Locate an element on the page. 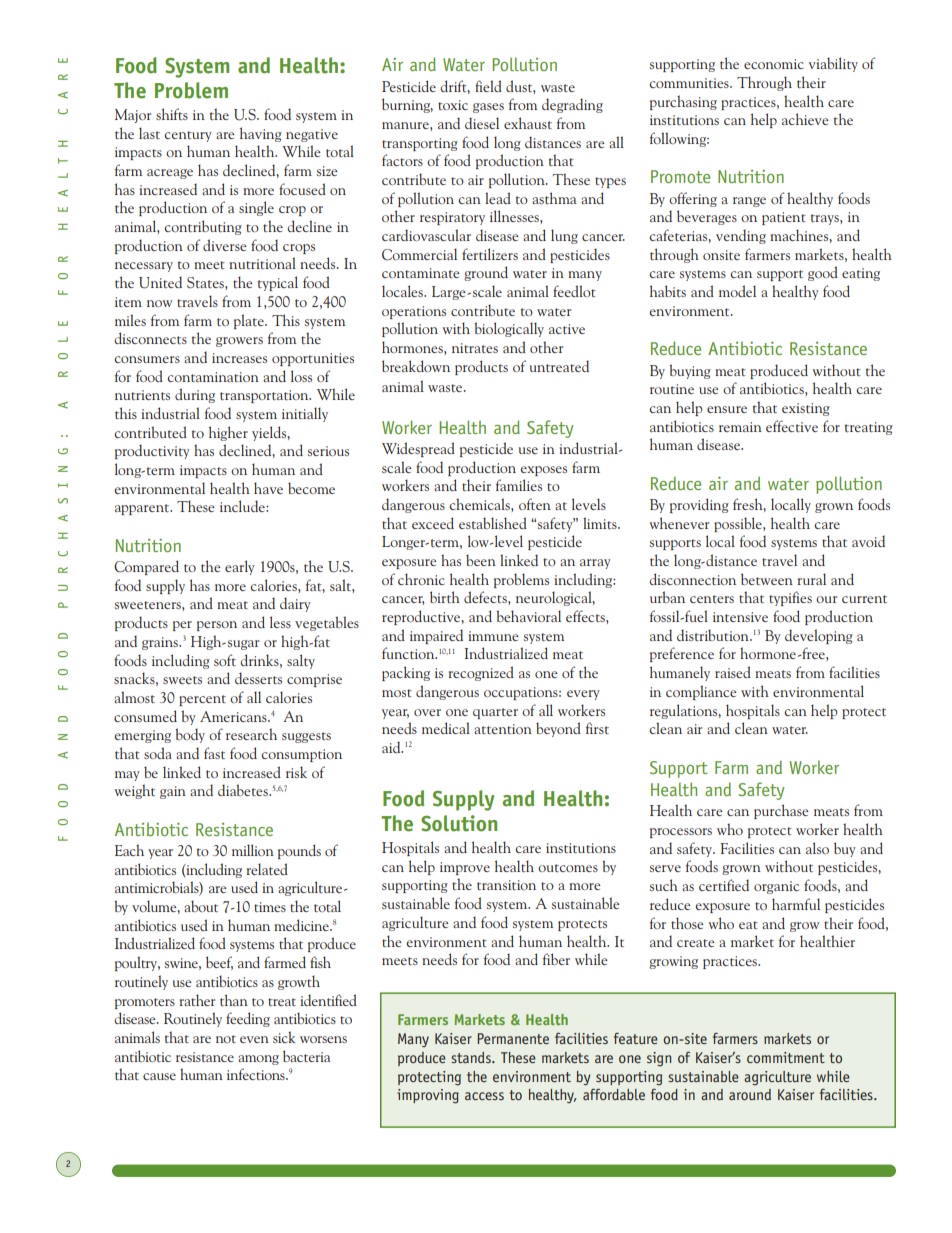 The width and height of the document is (952, 1233). early is located at coordinates (240, 567).
